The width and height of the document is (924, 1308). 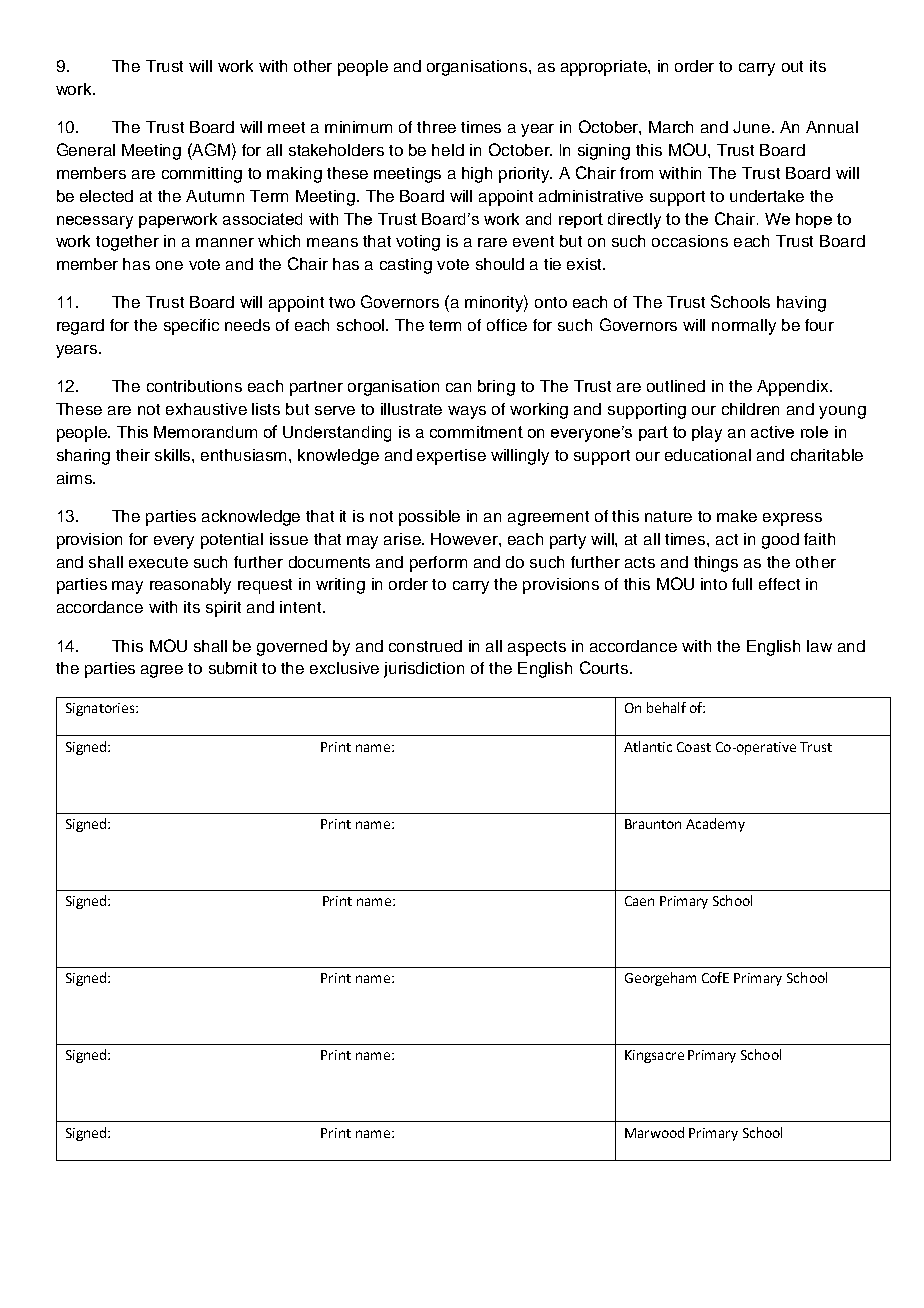 What do you see at coordinates (86, 149) in the document?
I see `General` at bounding box center [86, 149].
